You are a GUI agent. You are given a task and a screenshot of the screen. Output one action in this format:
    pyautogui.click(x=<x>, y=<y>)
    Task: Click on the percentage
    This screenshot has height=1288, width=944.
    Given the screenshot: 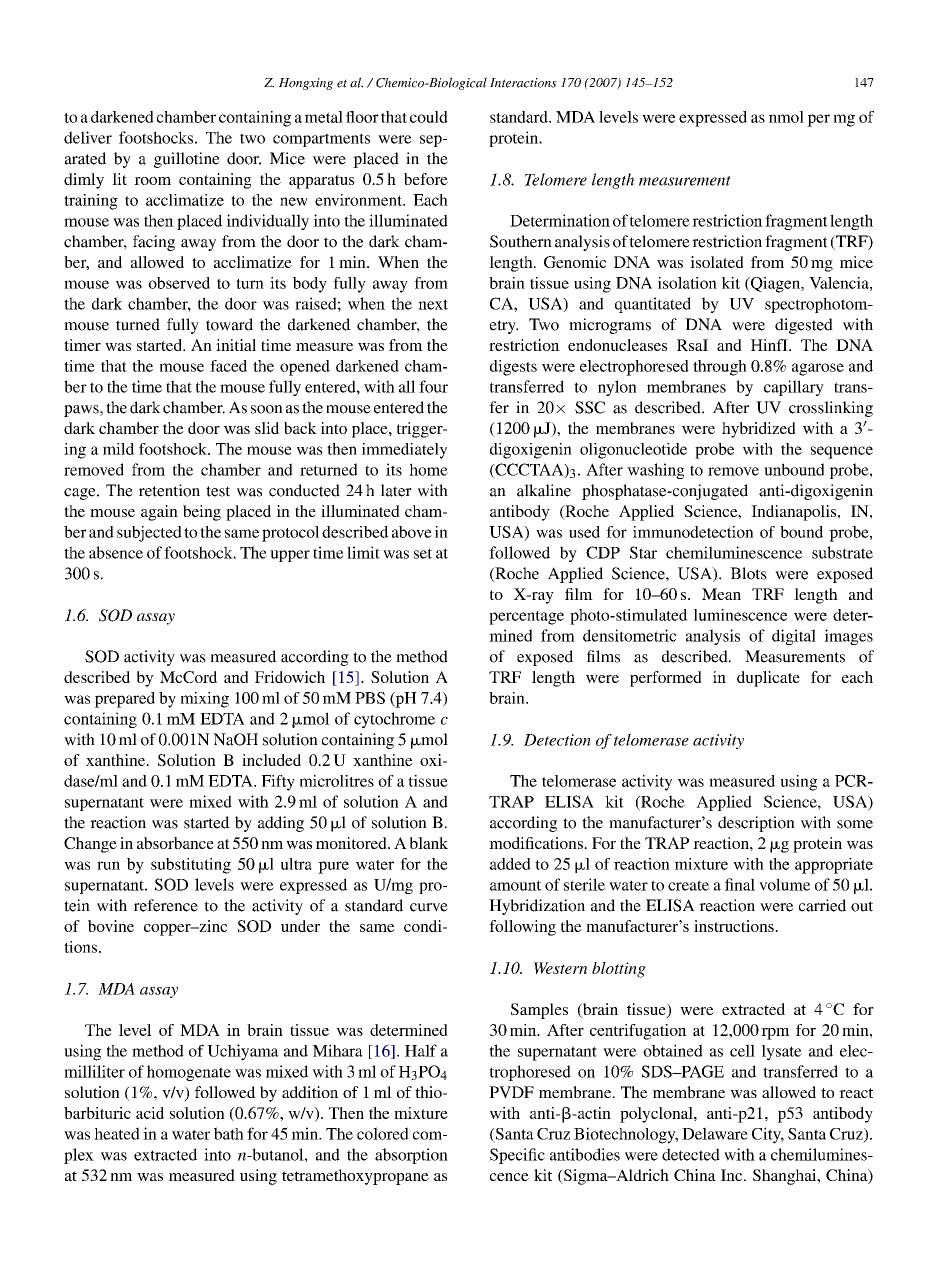 What is the action you would take?
    pyautogui.click(x=526, y=618)
